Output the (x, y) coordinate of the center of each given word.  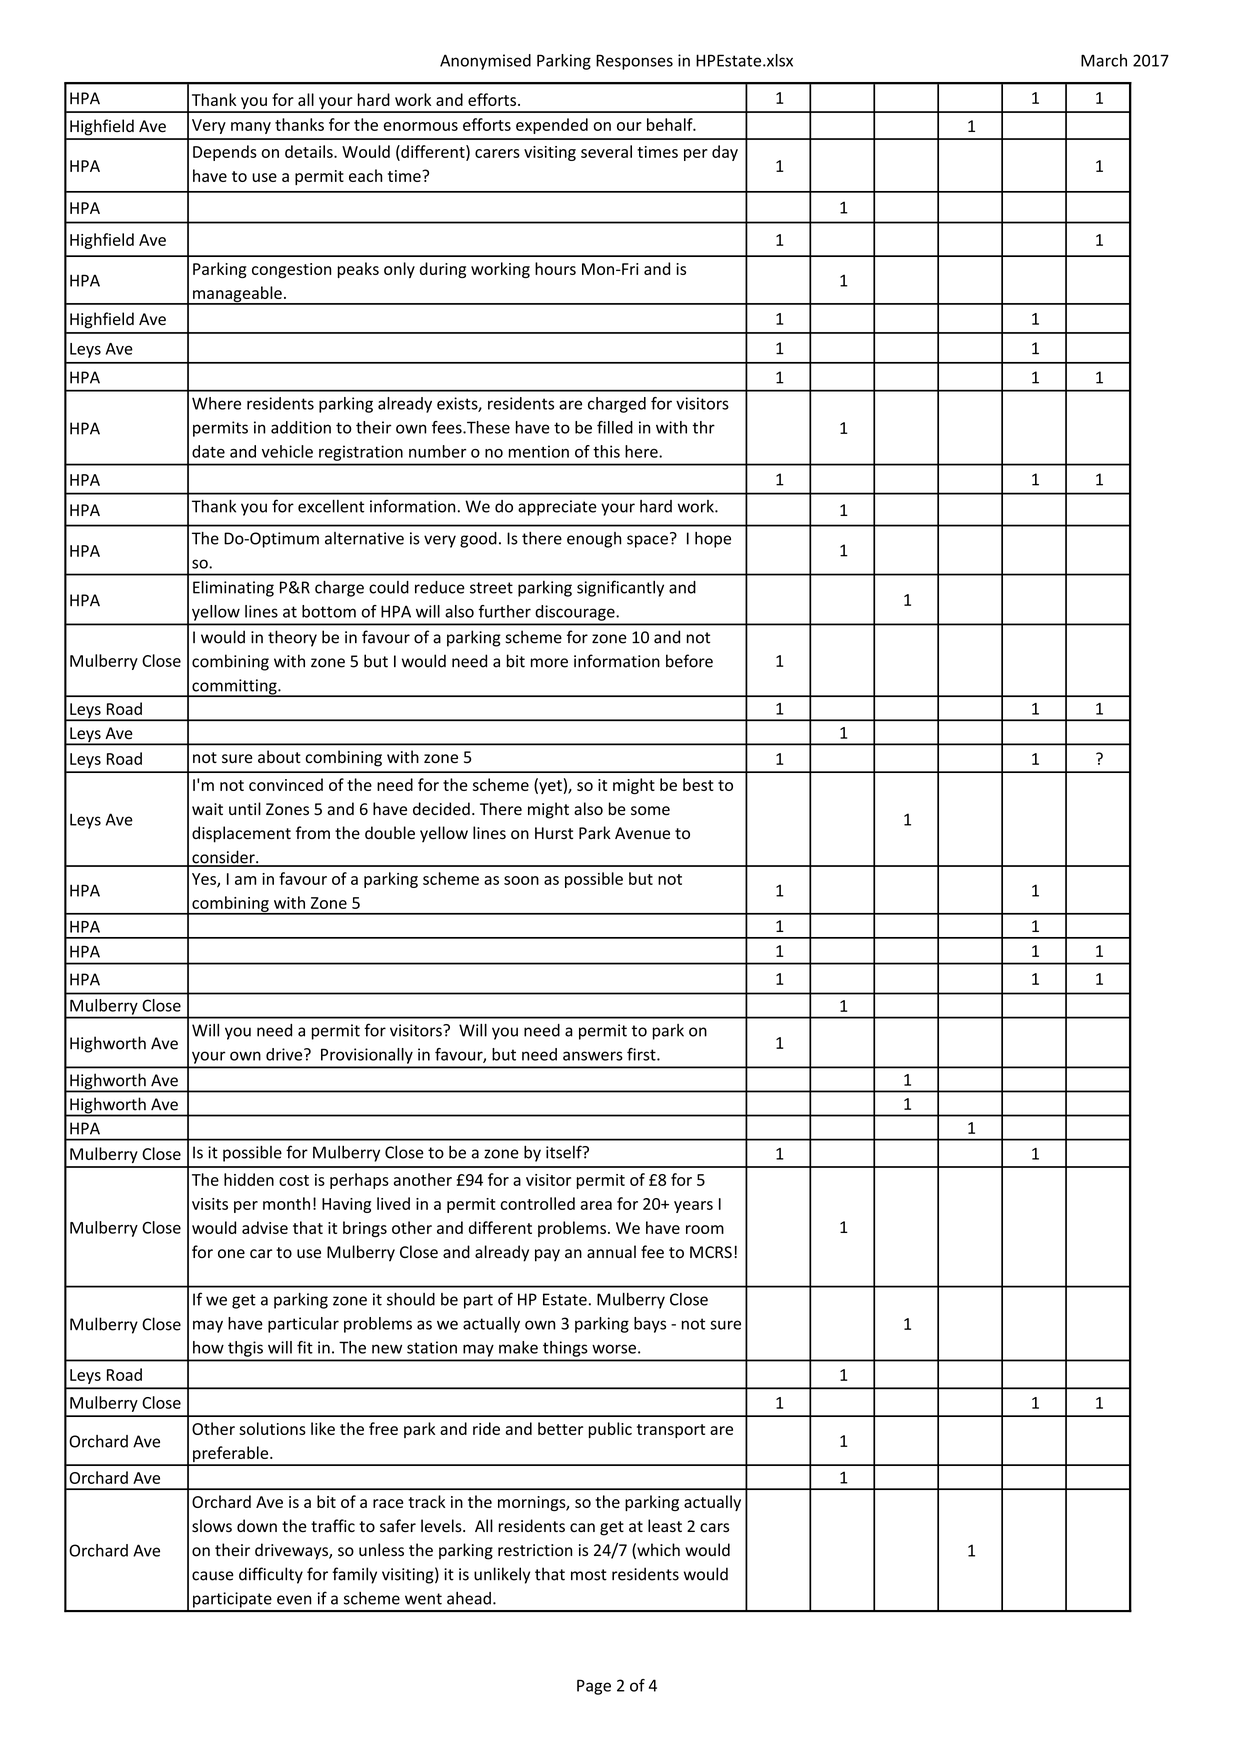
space (647, 541)
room (705, 1229)
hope (713, 540)
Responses (634, 62)
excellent (331, 506)
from (313, 833)
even (294, 1600)
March (1104, 60)
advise (265, 1227)
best (698, 784)
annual (611, 1252)
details (310, 151)
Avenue (642, 833)
